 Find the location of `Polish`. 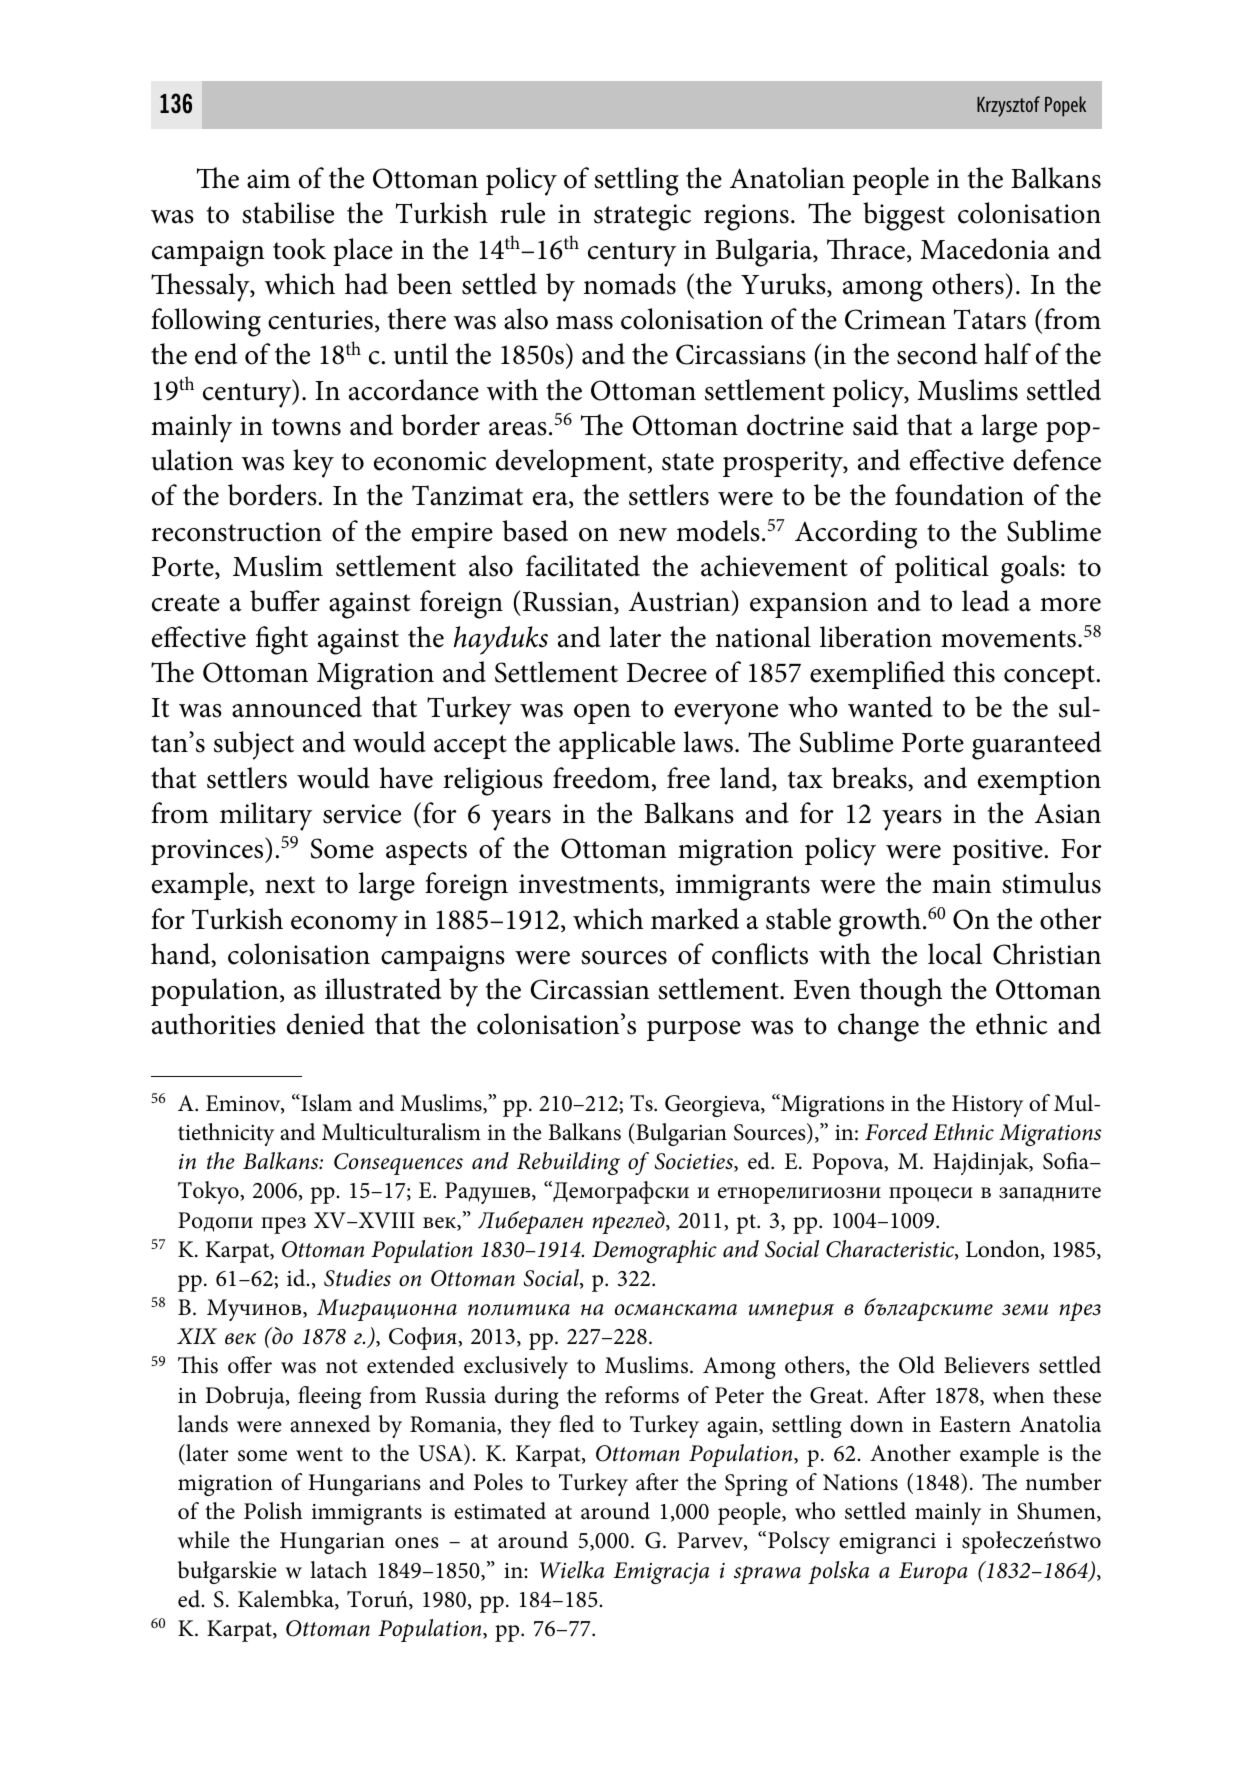

Polish is located at coordinates (273, 1511).
